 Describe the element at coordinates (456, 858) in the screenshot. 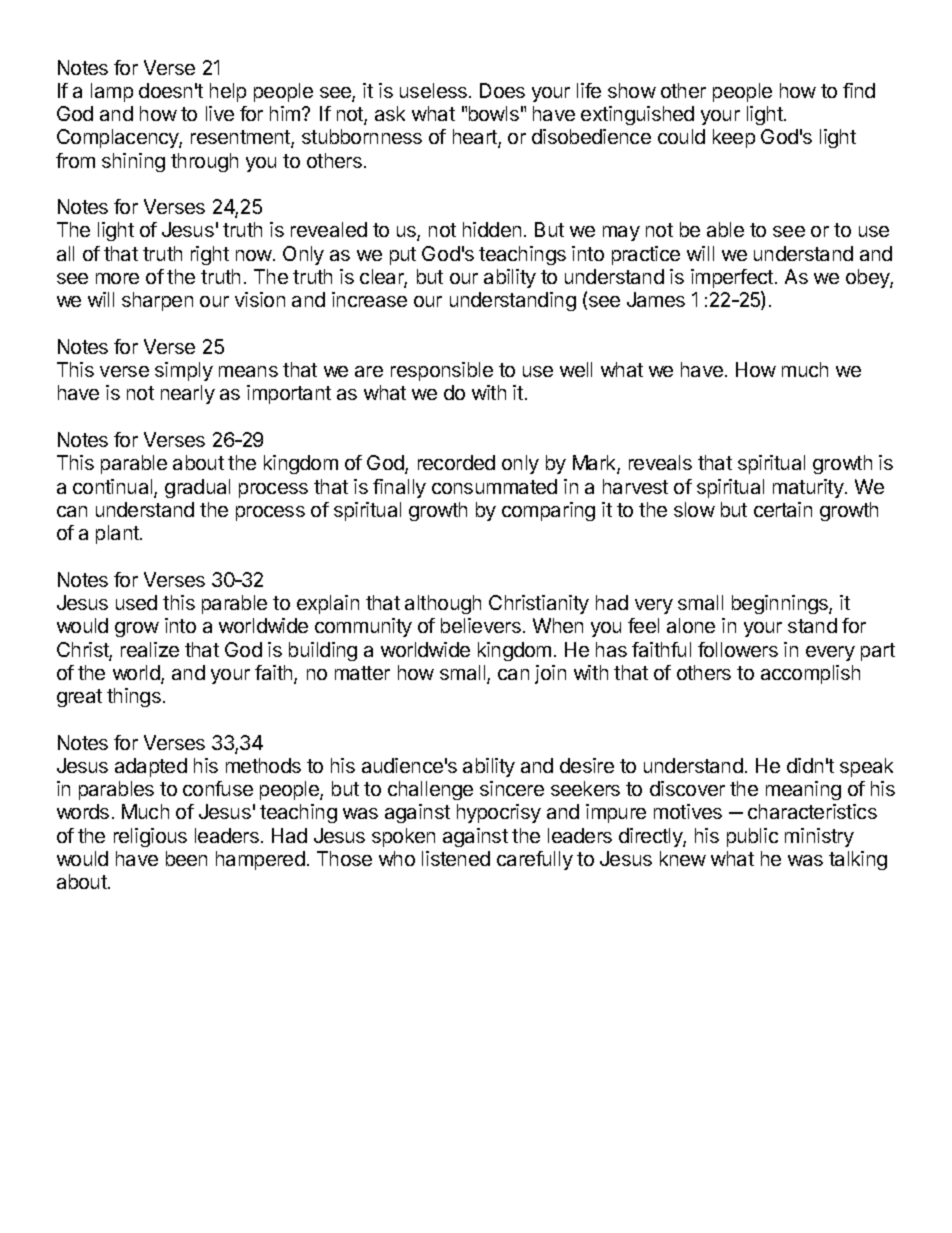

I see `listened` at that location.
